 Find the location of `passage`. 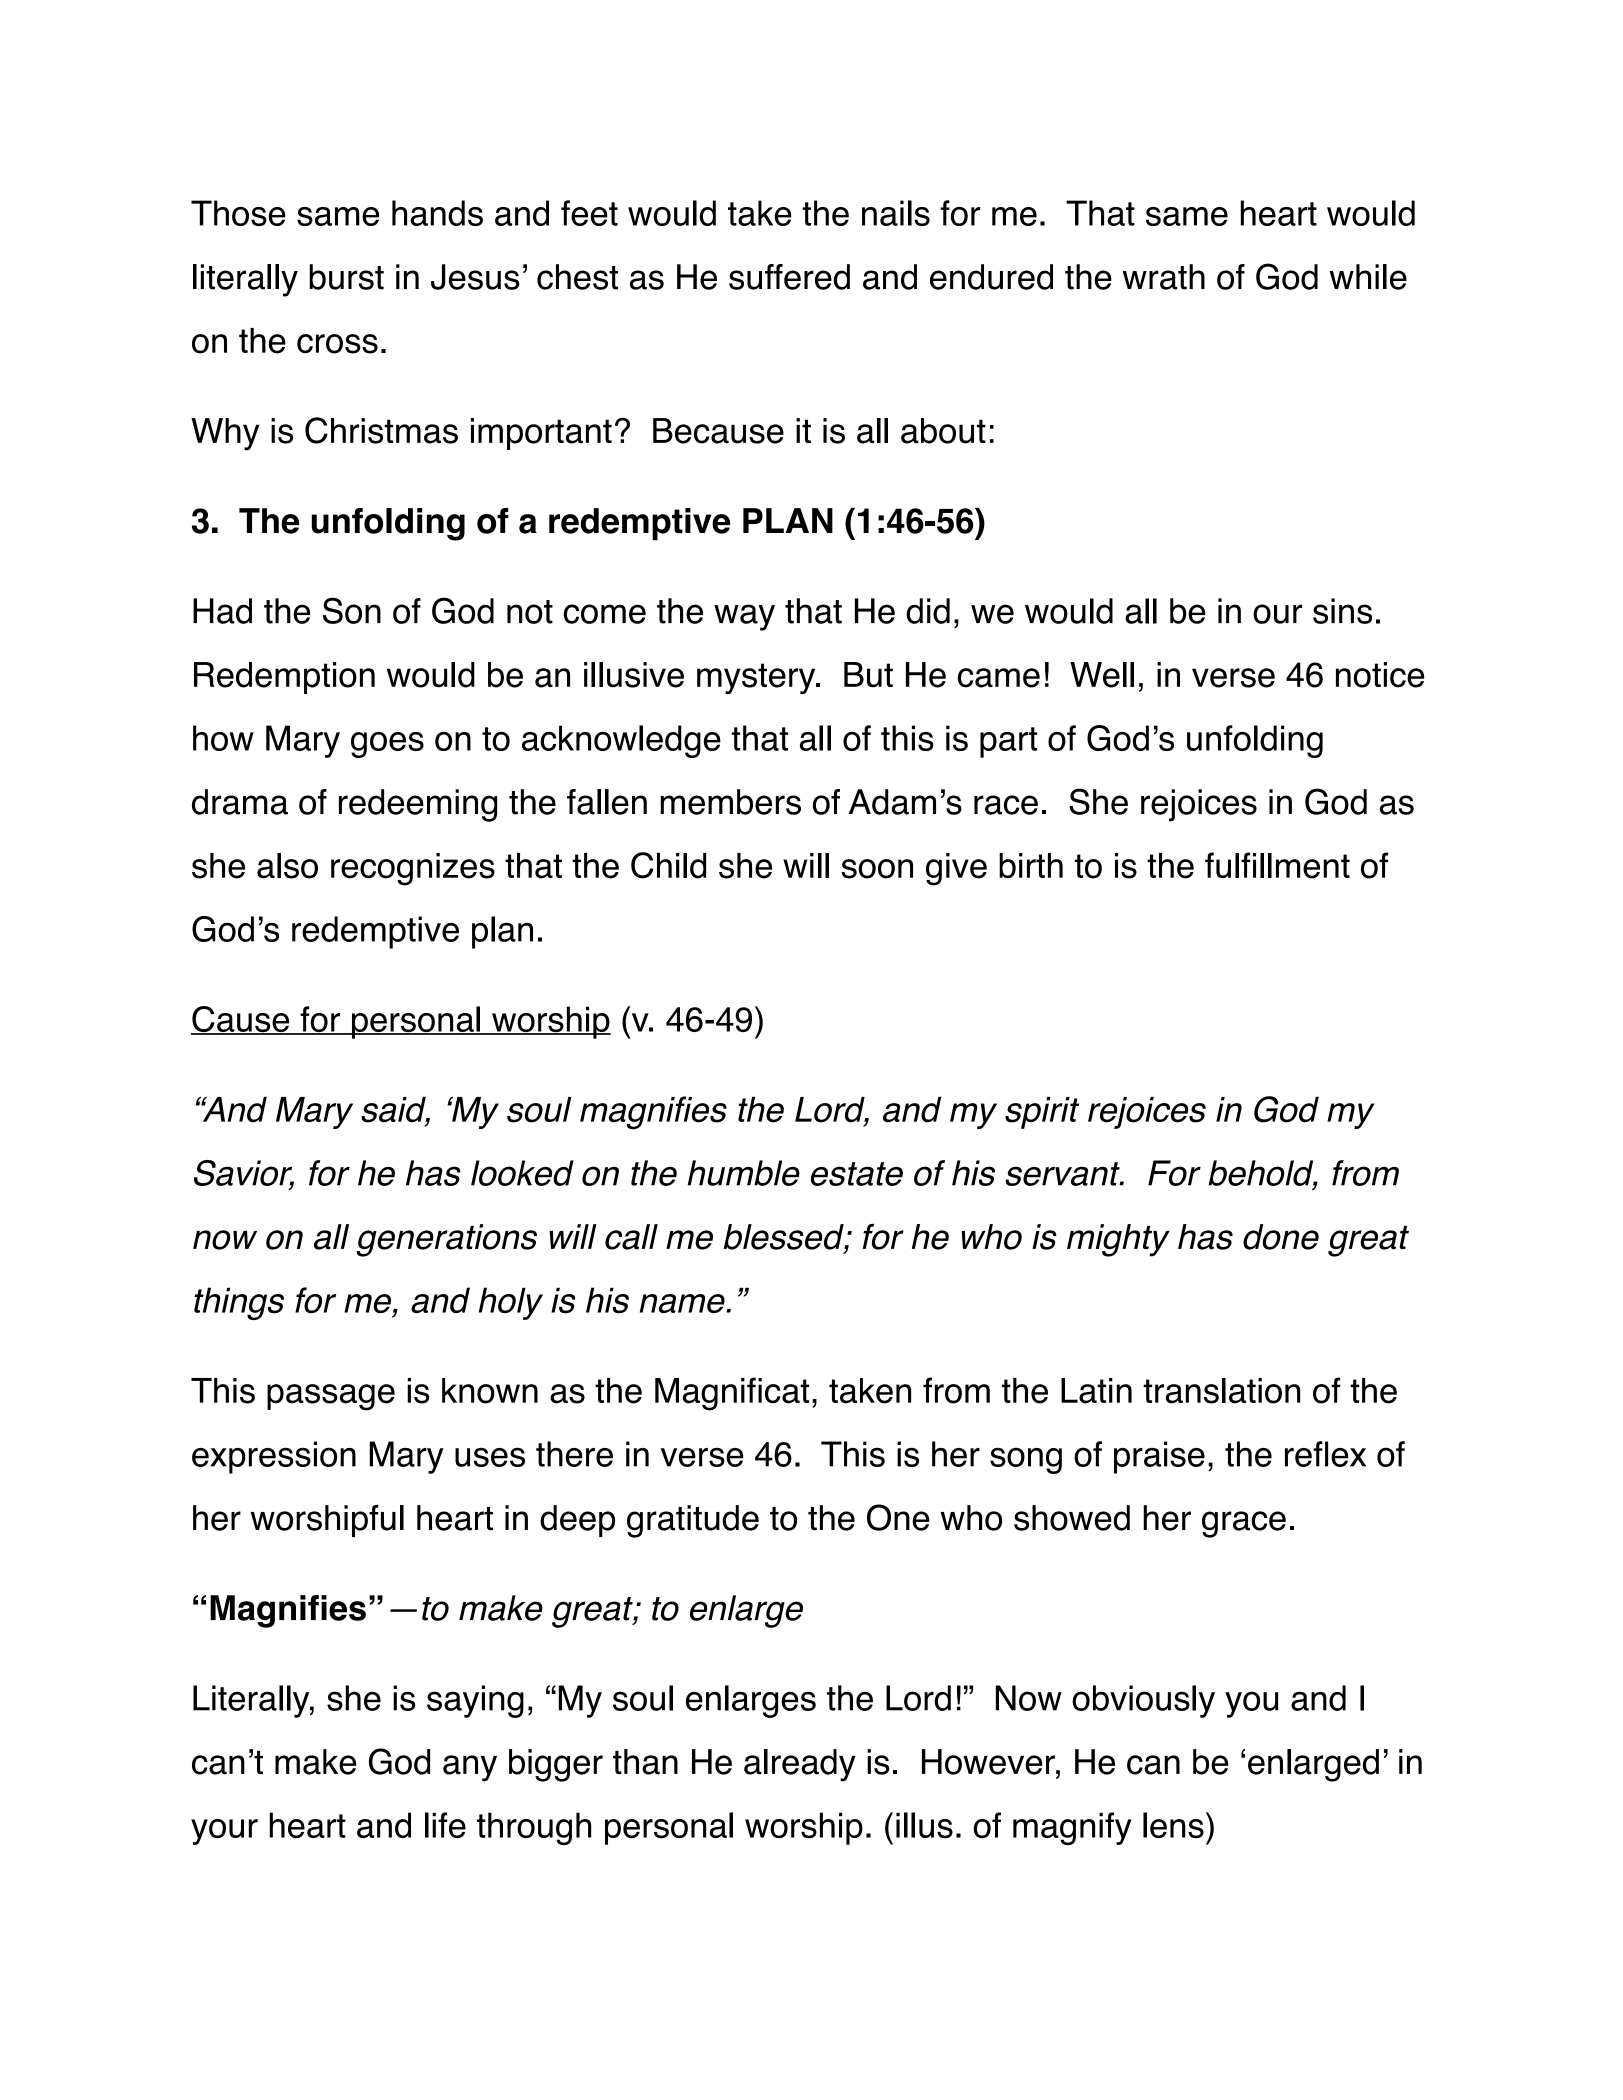

passage is located at coordinates (331, 1397).
